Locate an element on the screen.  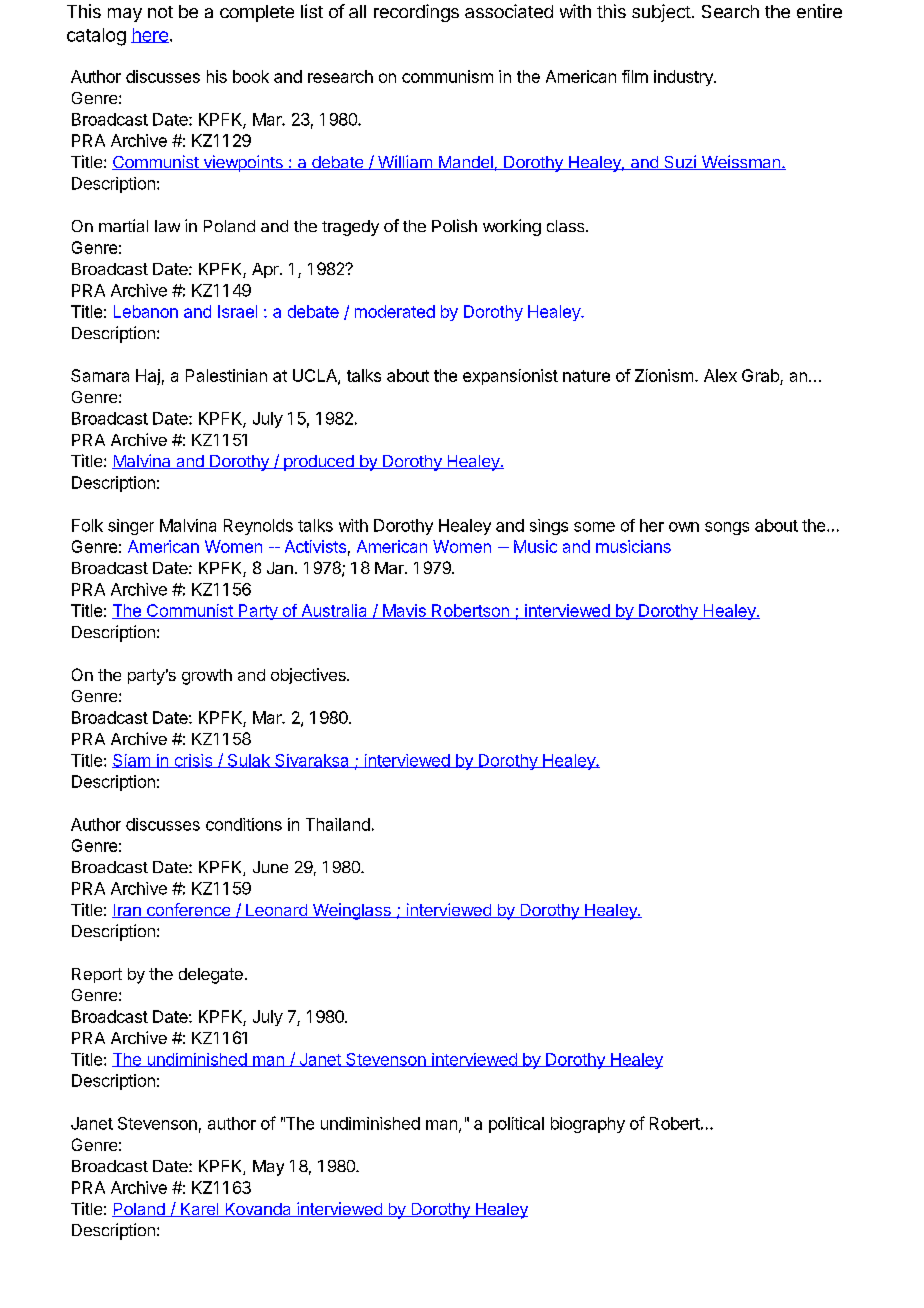
songs is located at coordinates (727, 528).
